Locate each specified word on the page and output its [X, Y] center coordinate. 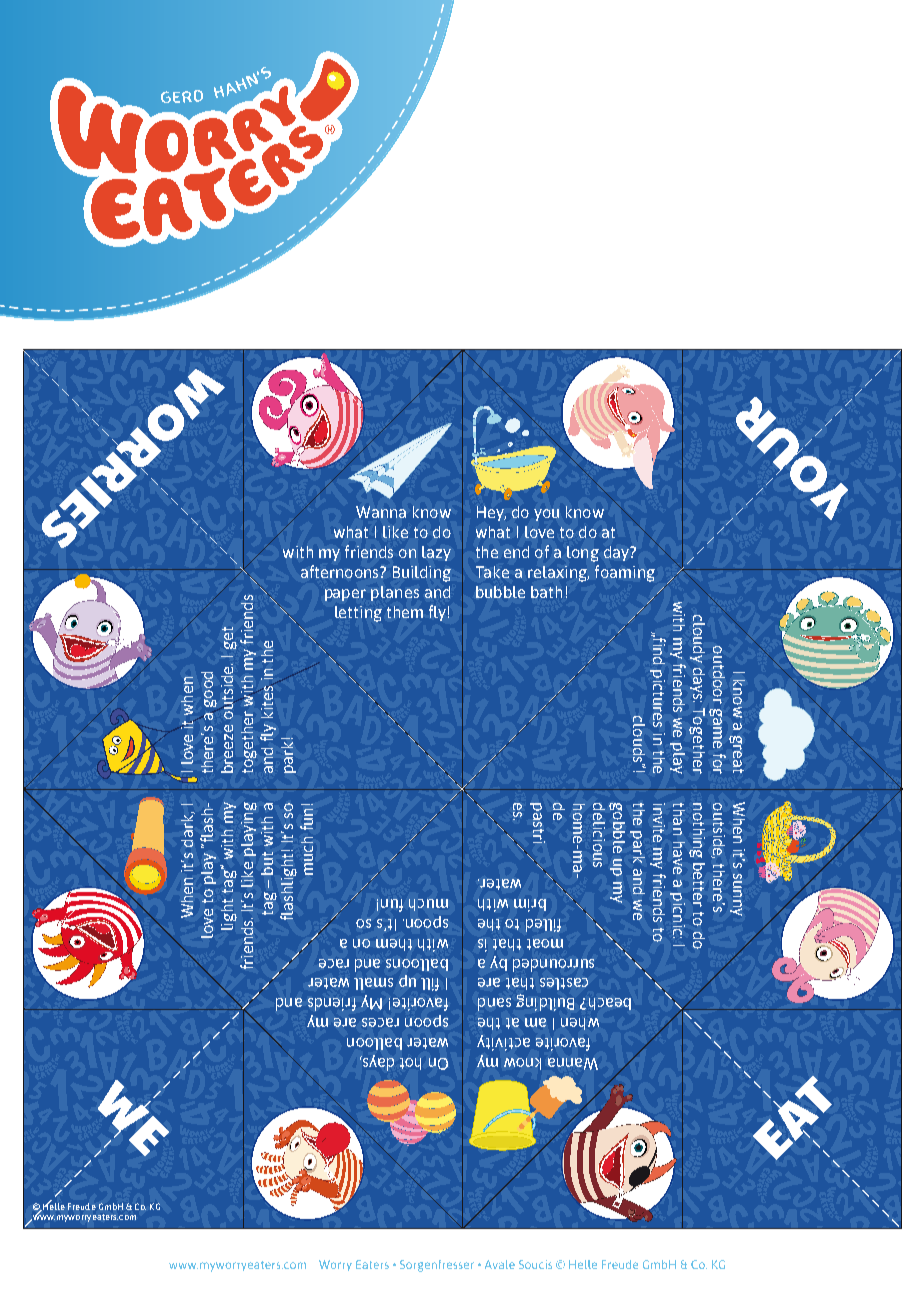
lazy [436, 553]
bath [546, 592]
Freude [82, 1206]
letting [358, 614]
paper [345, 595]
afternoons [341, 571]
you [546, 515]
